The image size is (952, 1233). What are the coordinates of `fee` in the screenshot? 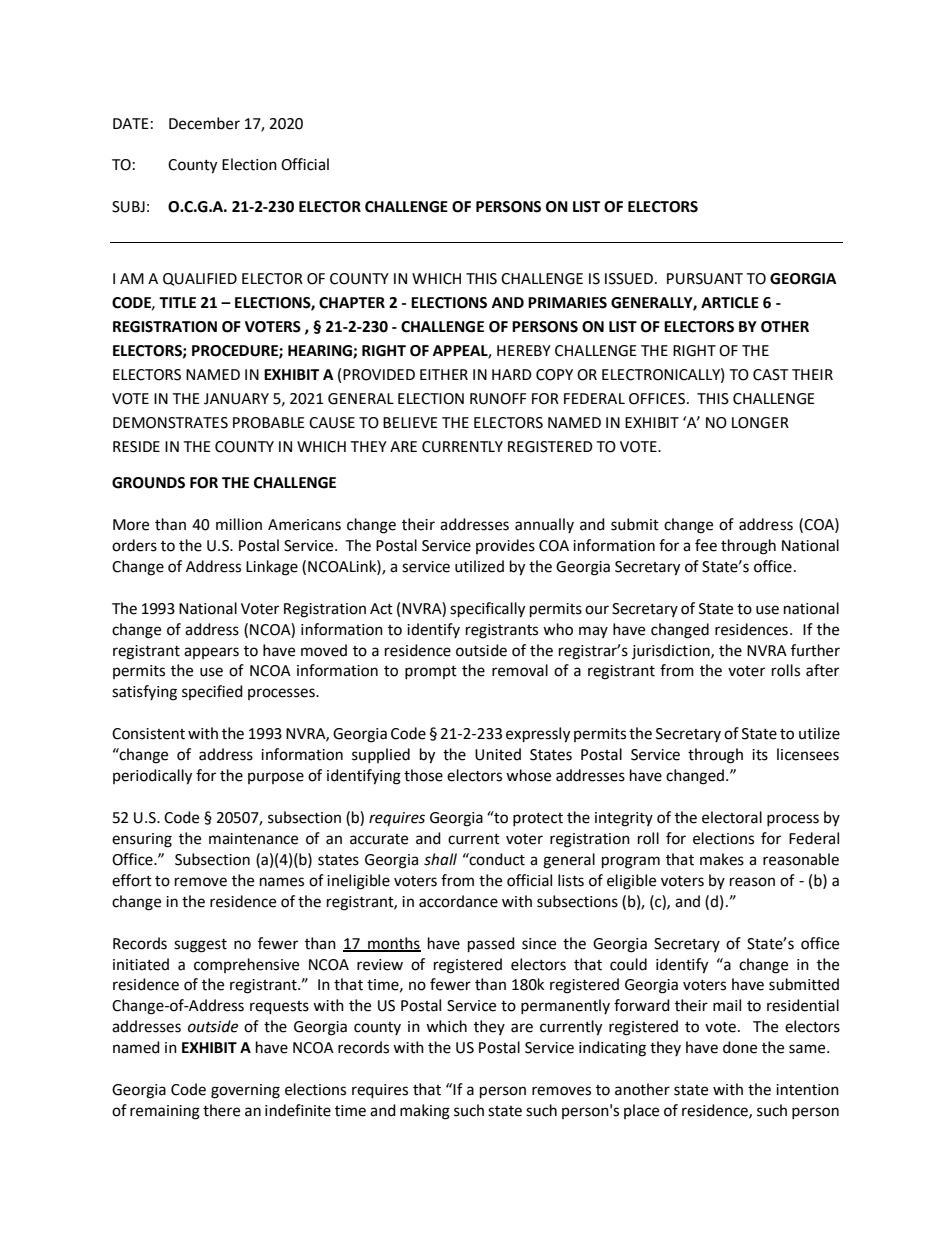 It's located at (706, 545).
